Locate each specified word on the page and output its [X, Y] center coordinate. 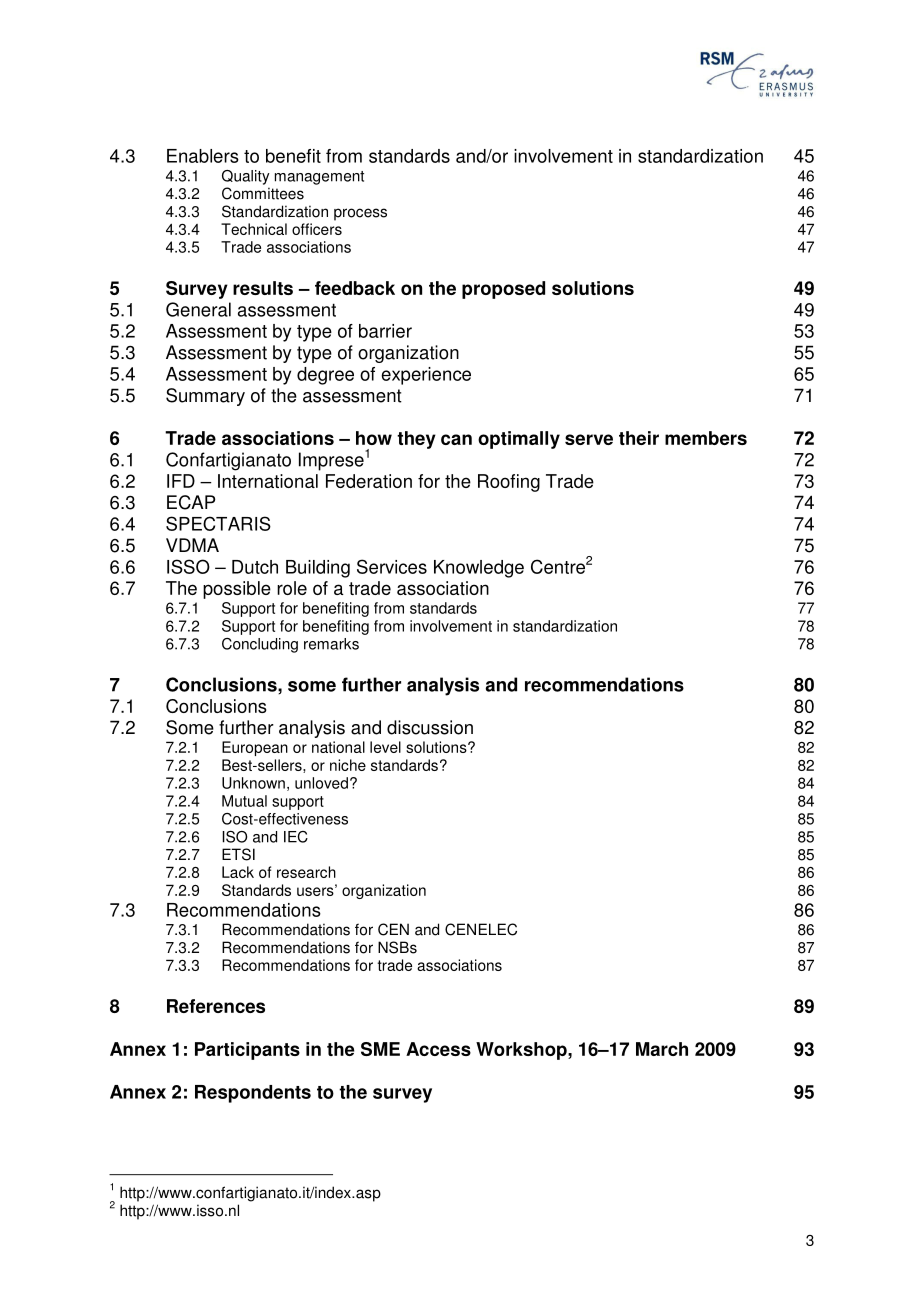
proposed [503, 290]
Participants [247, 1051]
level [385, 747]
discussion [430, 727]
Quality [246, 177]
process [360, 214]
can [456, 439]
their [639, 438]
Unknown [253, 783]
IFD [181, 481]
